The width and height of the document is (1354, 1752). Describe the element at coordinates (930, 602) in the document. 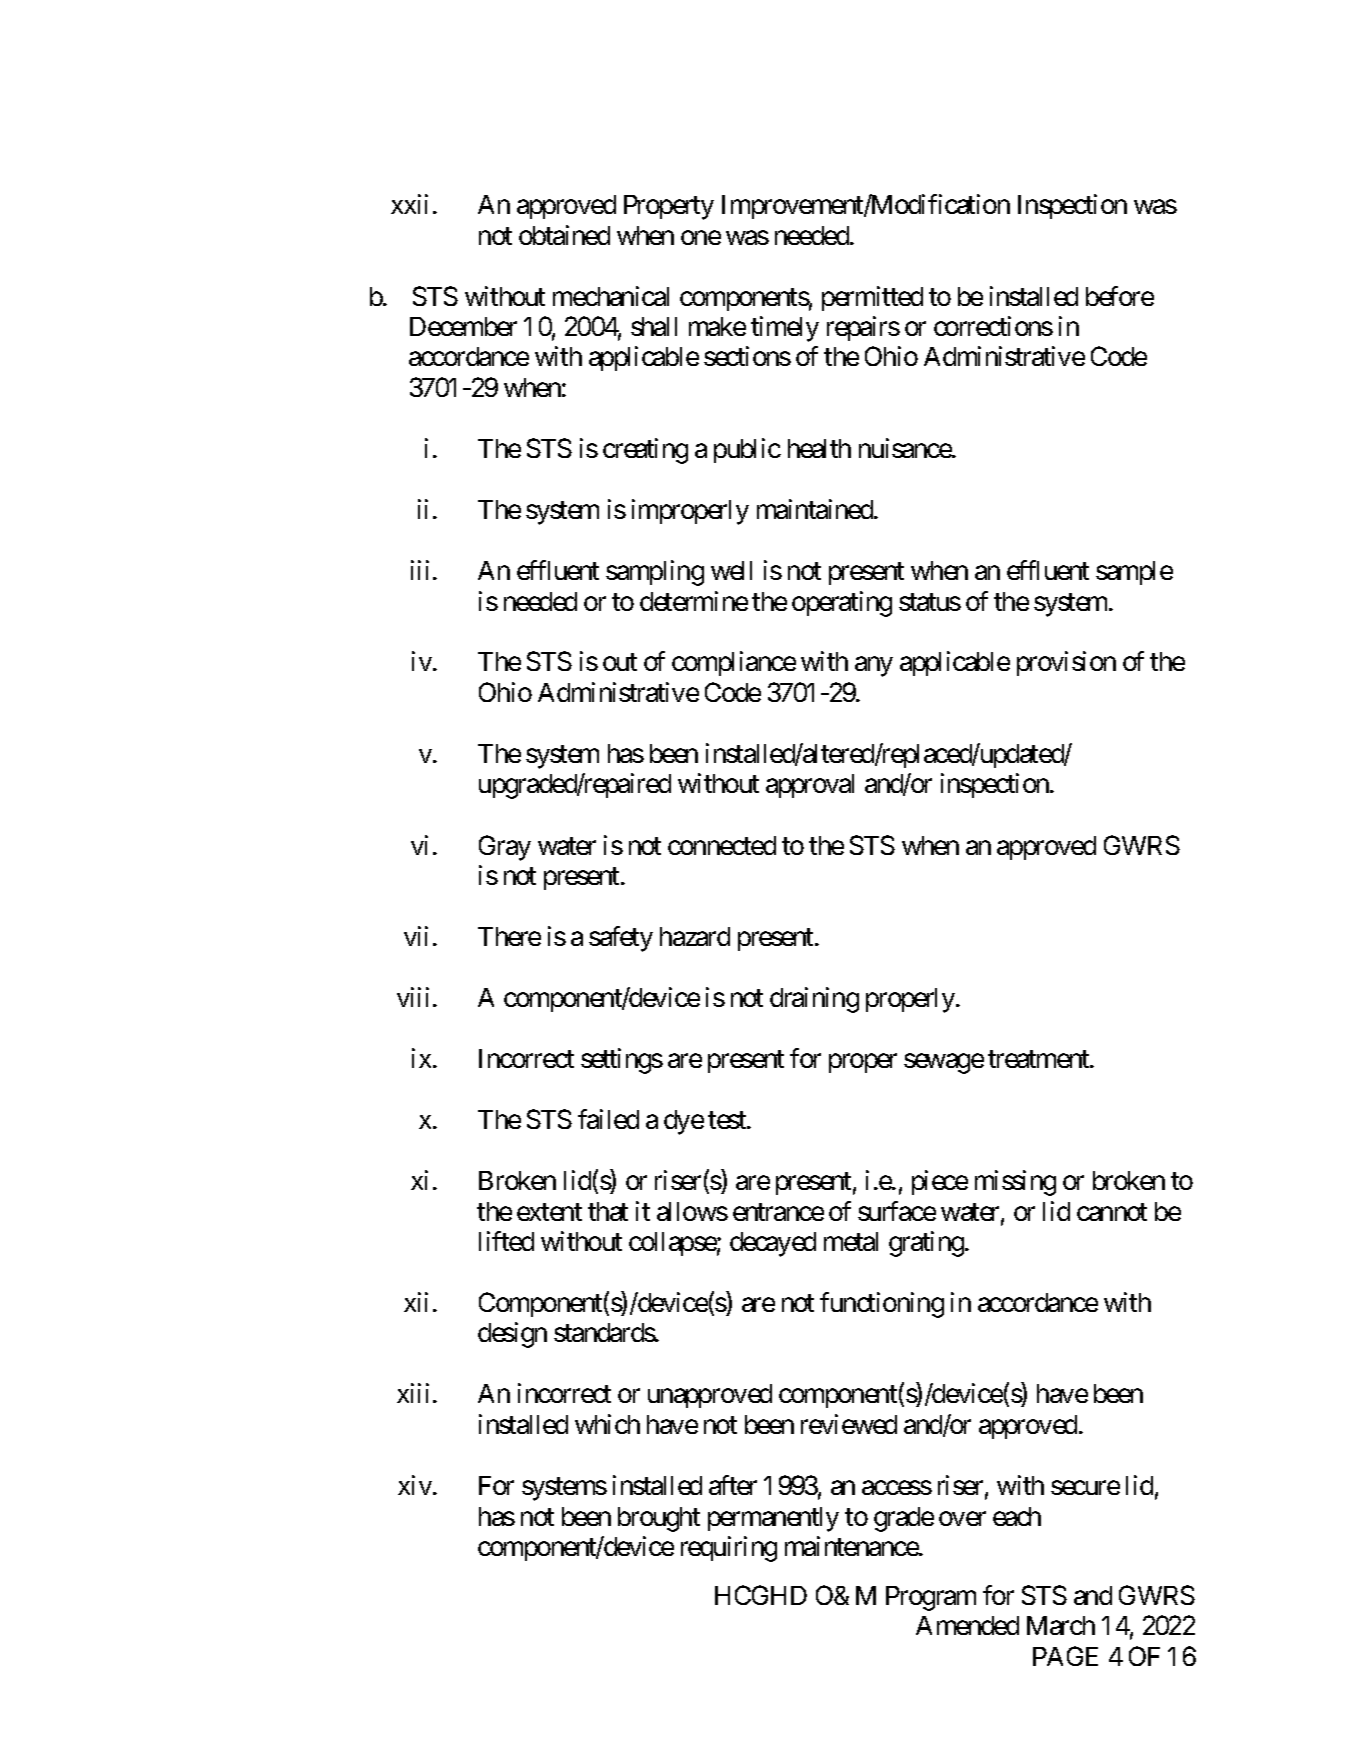

I see `status` at that location.
